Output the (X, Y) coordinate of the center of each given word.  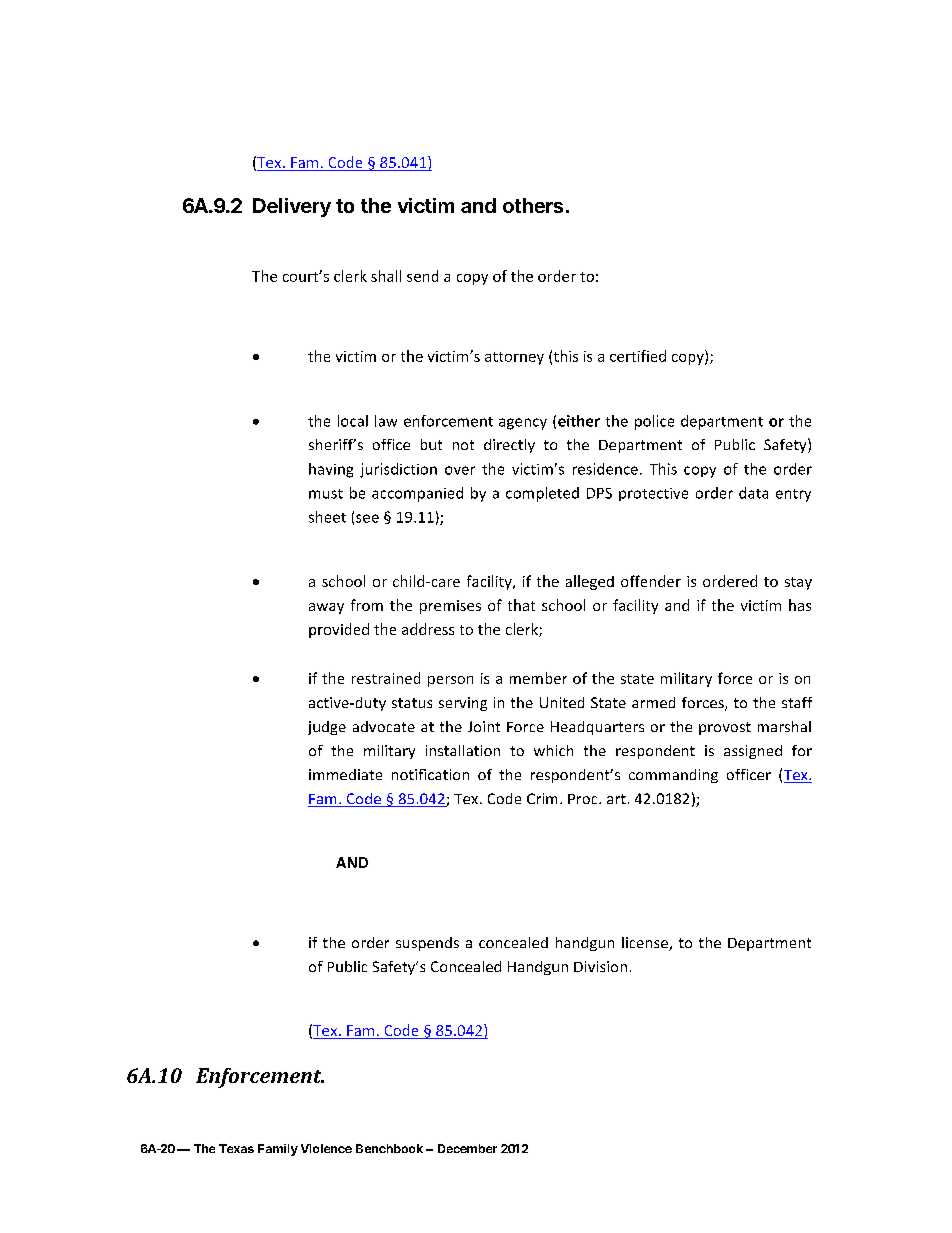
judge (327, 728)
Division (600, 966)
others (533, 205)
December (467, 1148)
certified (638, 356)
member (538, 678)
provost (725, 728)
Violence (326, 1148)
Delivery (292, 207)
